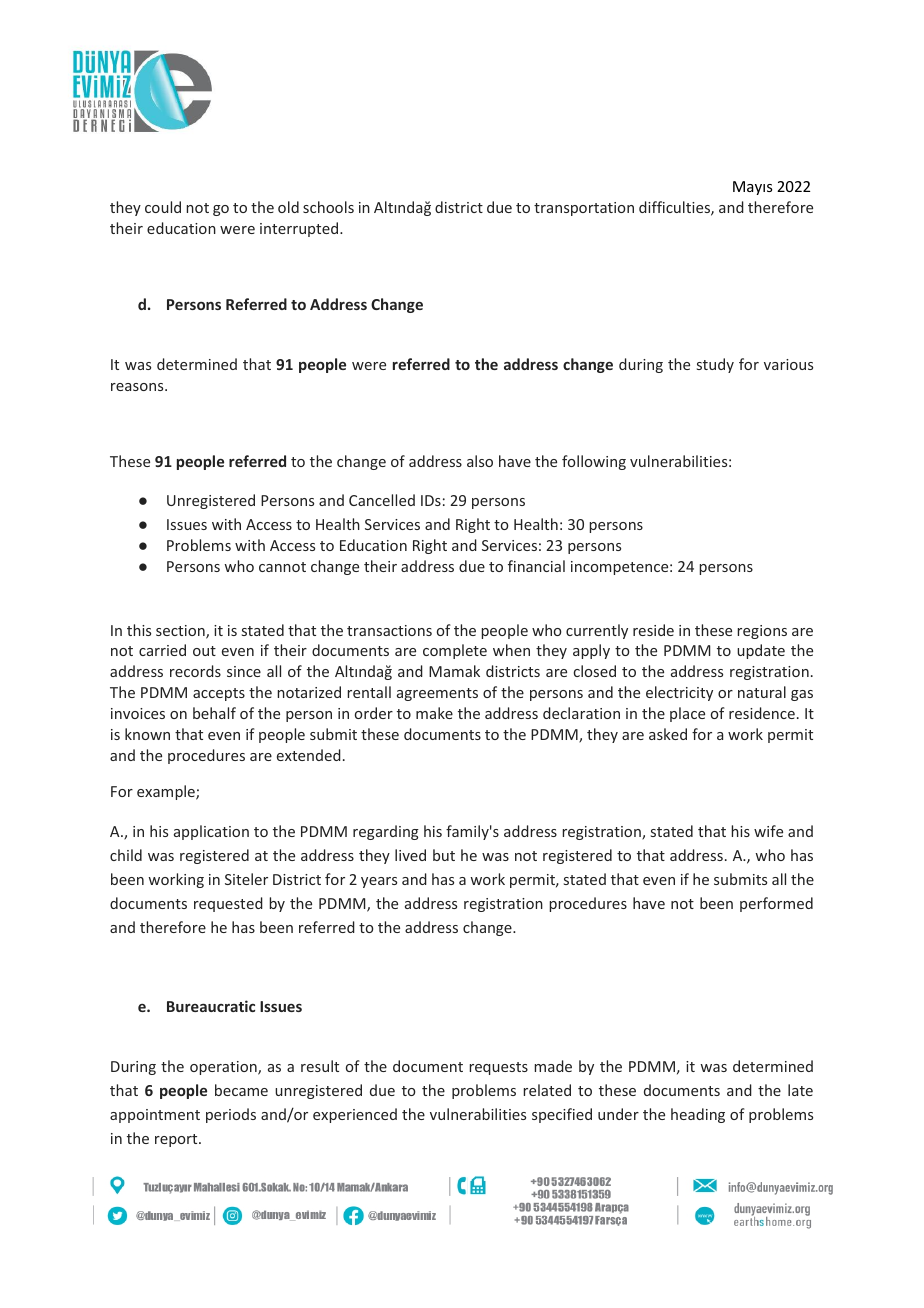  What do you see at coordinates (195, 671) in the image?
I see `records` at bounding box center [195, 671].
